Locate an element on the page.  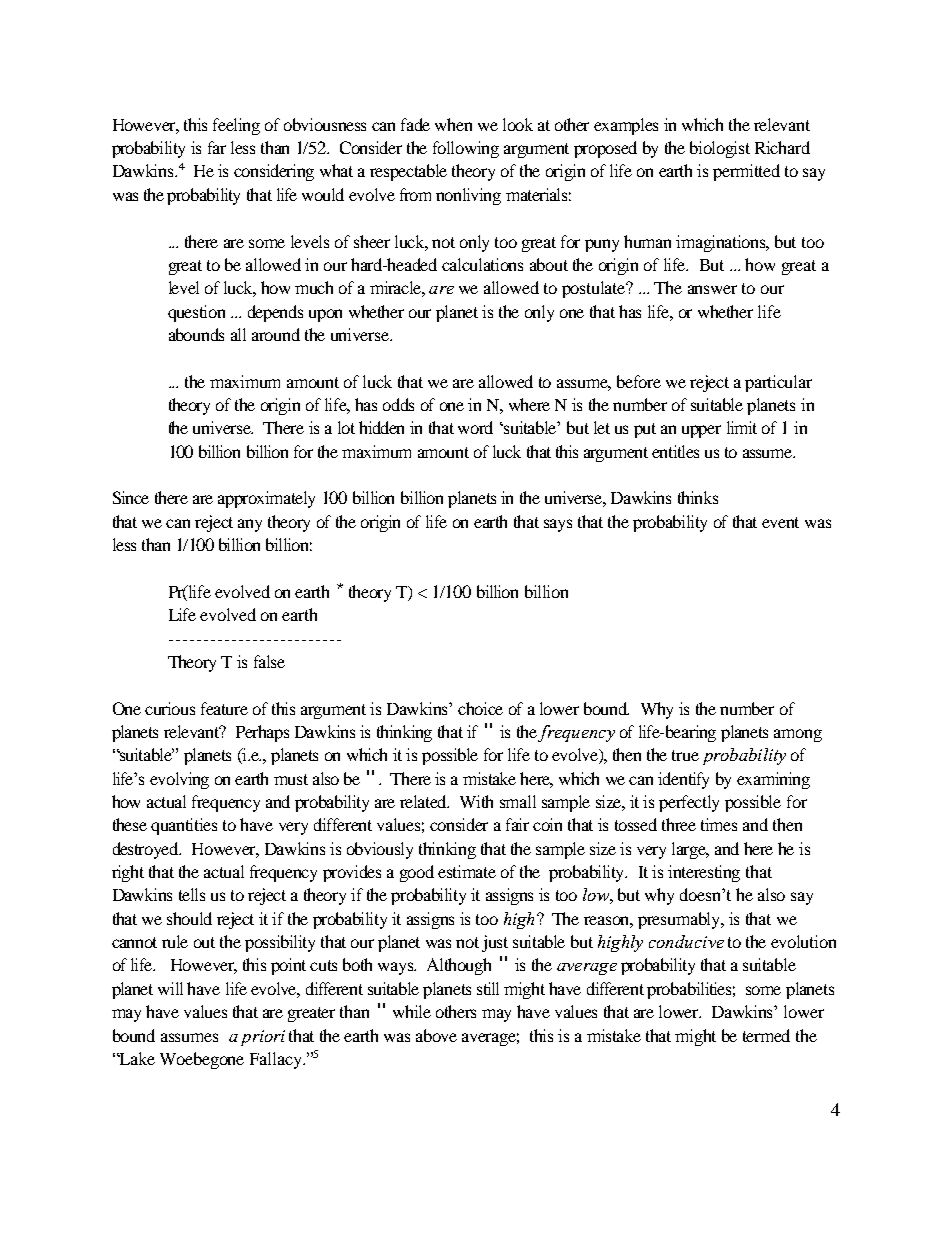
biologist is located at coordinates (720, 149).
